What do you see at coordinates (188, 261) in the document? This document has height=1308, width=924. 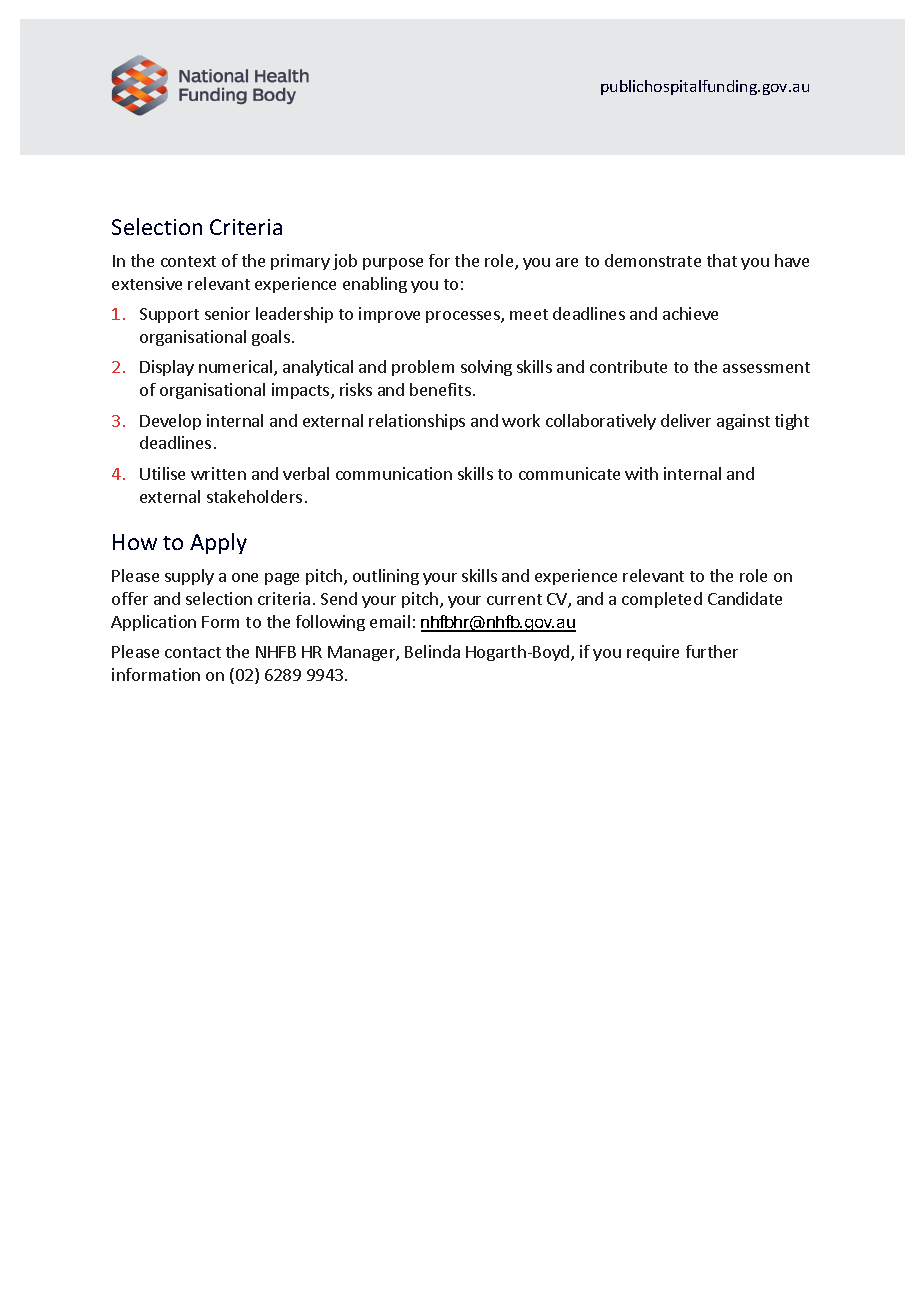 I see `context` at bounding box center [188, 261].
